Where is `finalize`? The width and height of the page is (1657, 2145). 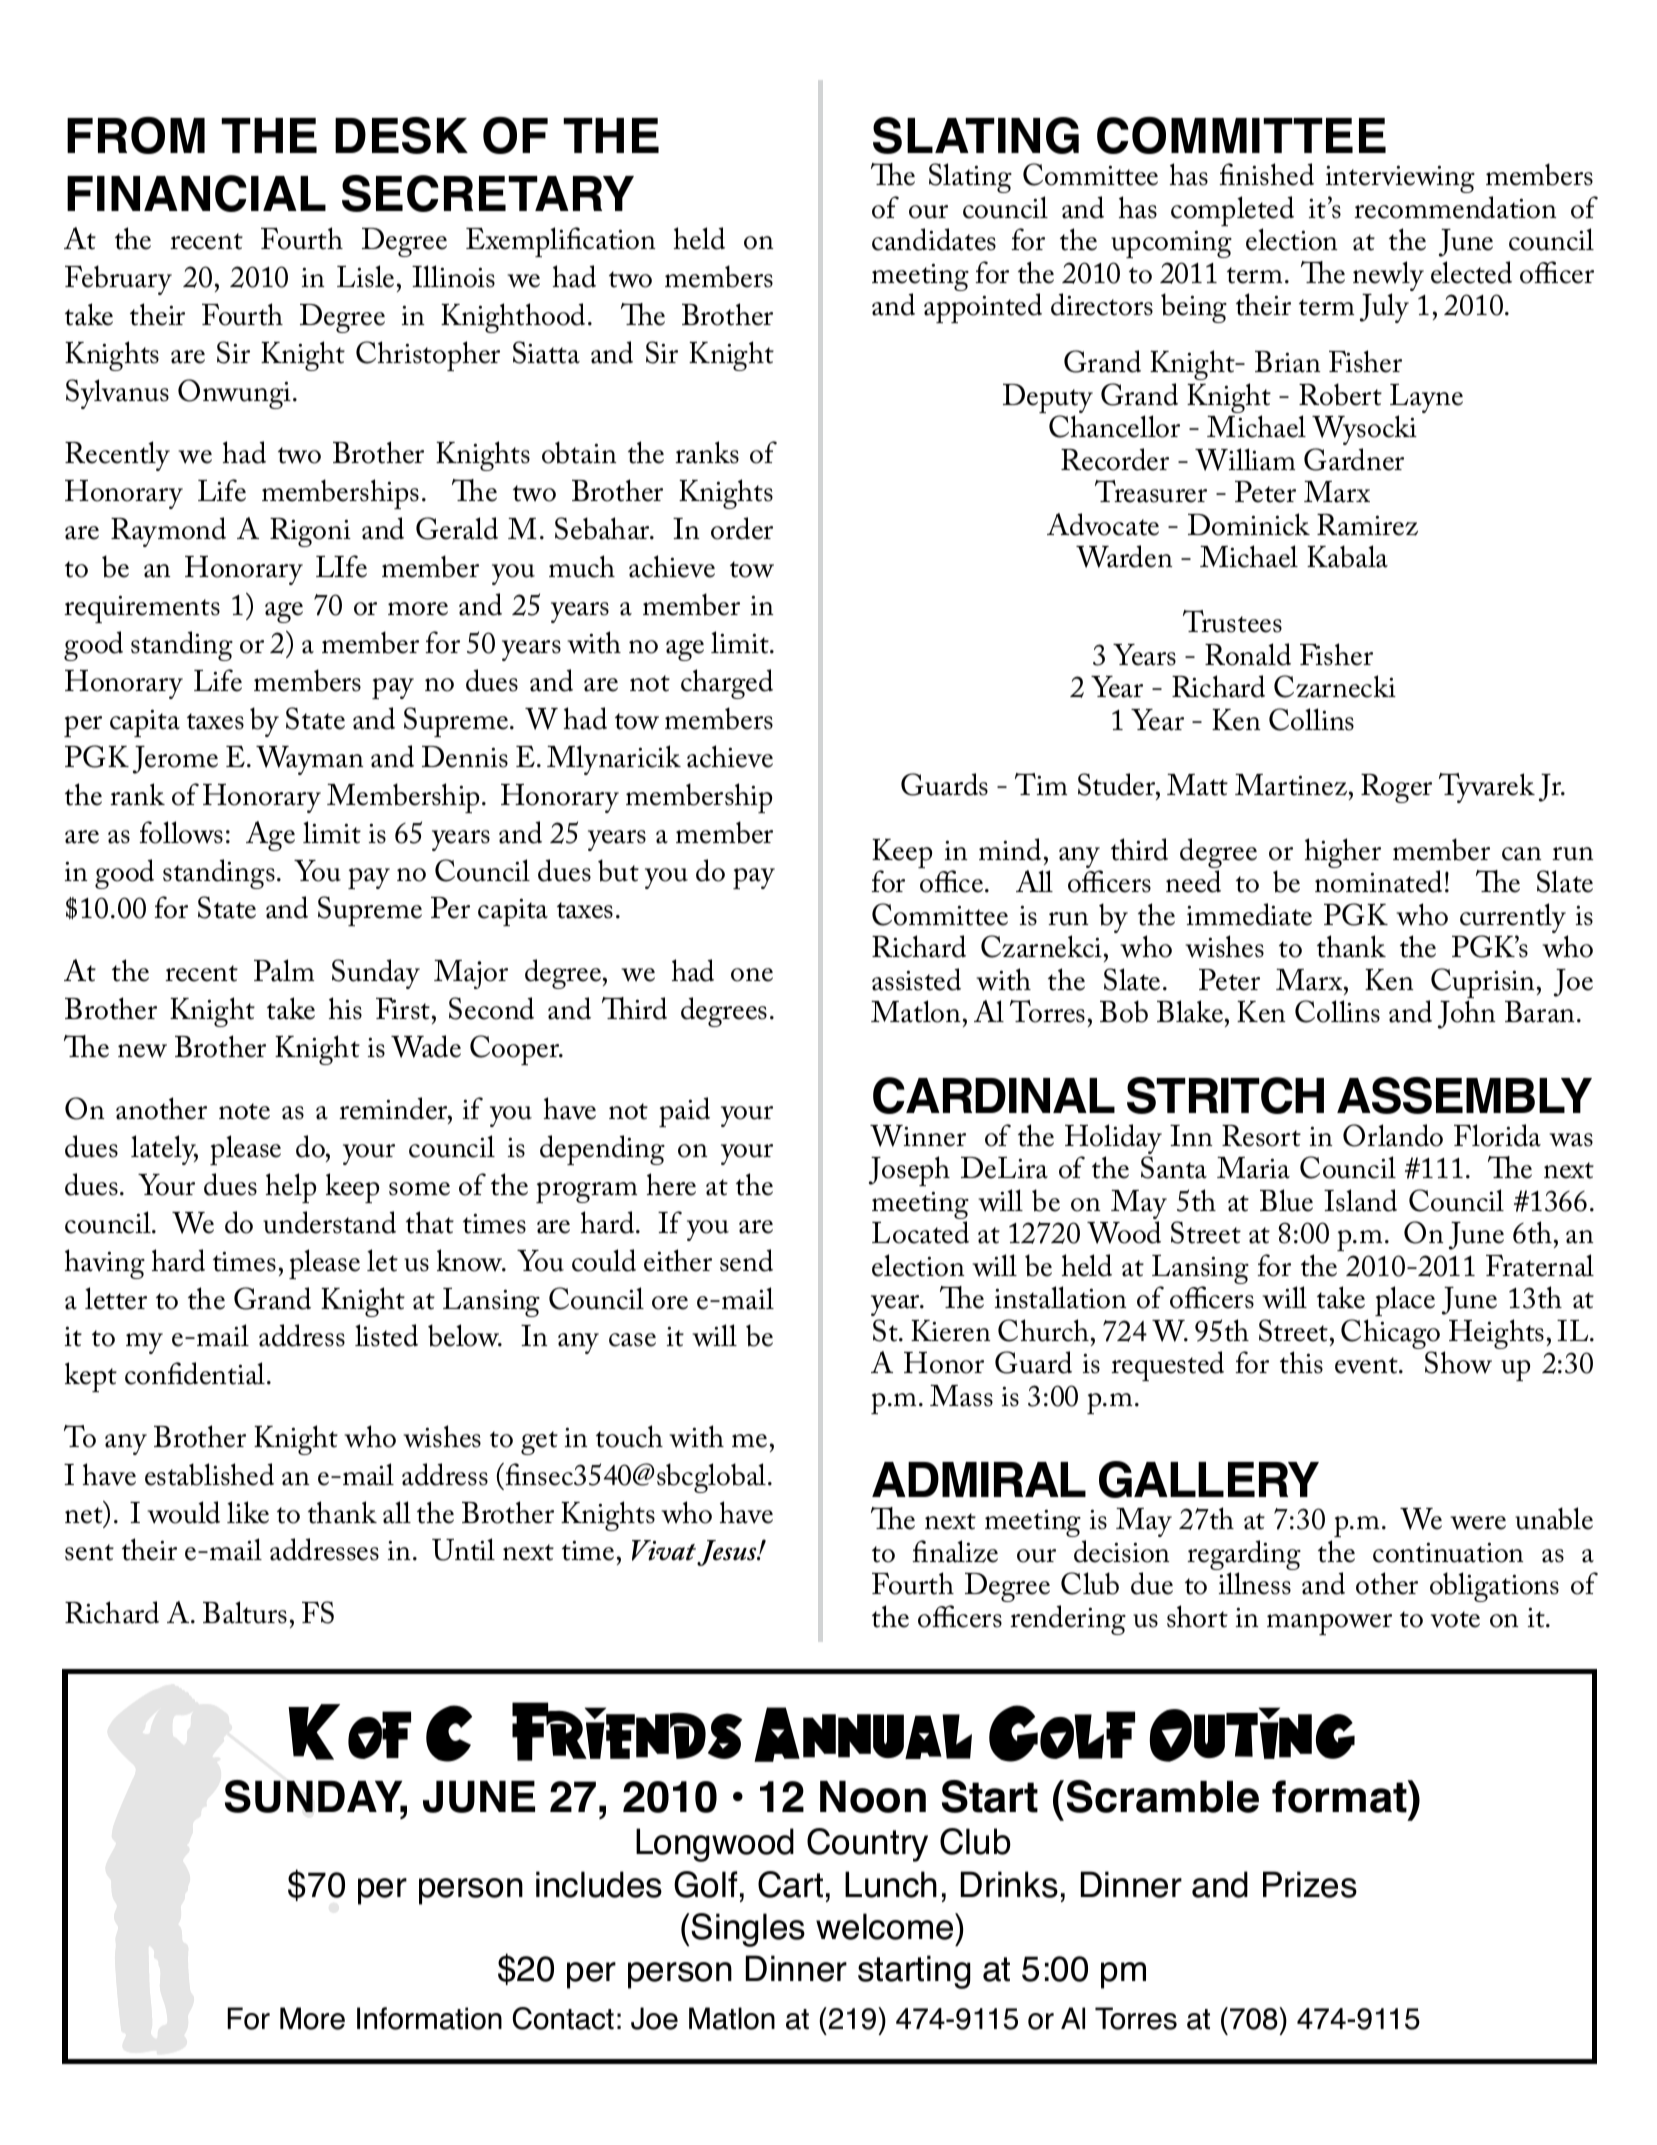 finalize is located at coordinates (955, 1551).
